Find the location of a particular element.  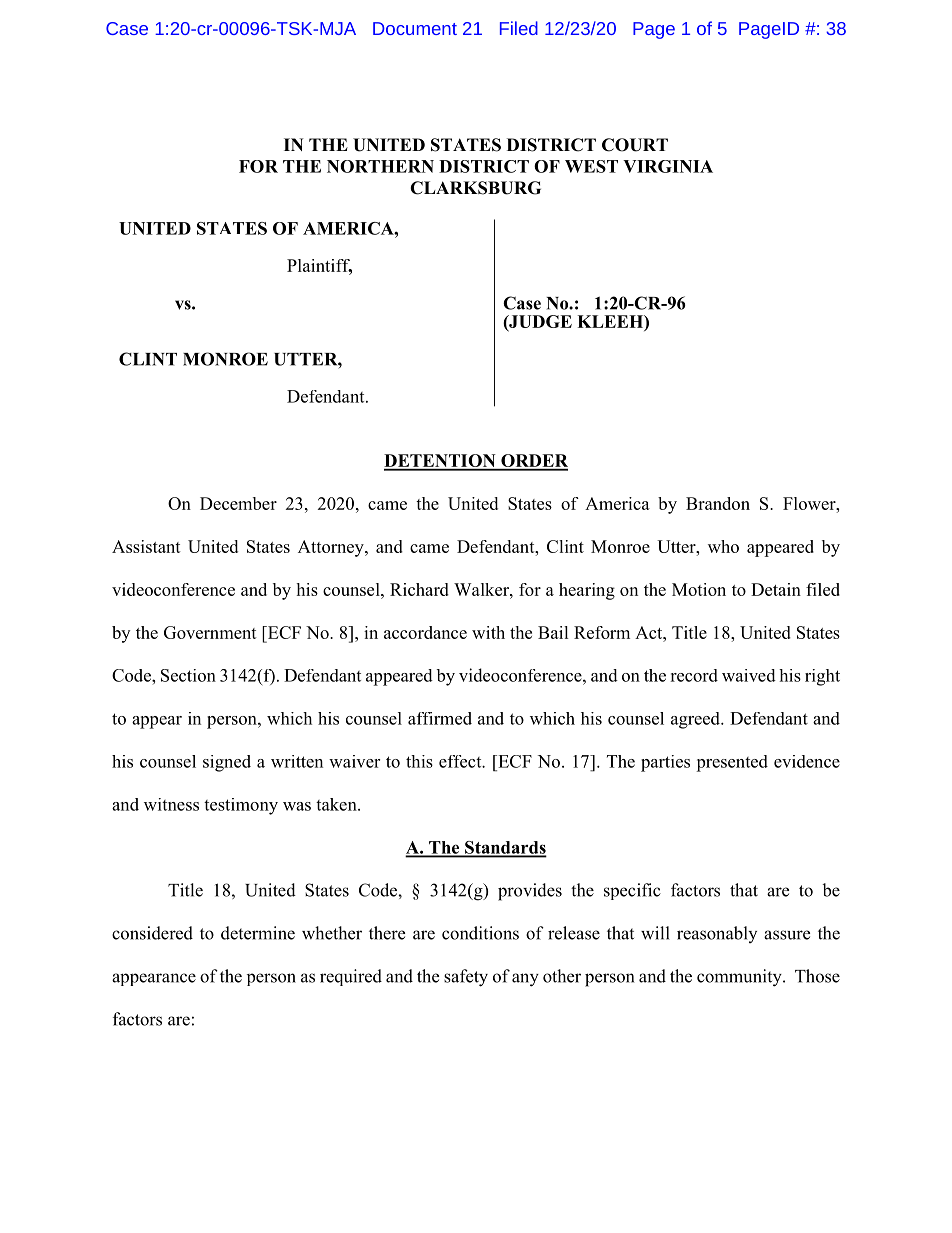

NORTHERN is located at coordinates (380, 166).
